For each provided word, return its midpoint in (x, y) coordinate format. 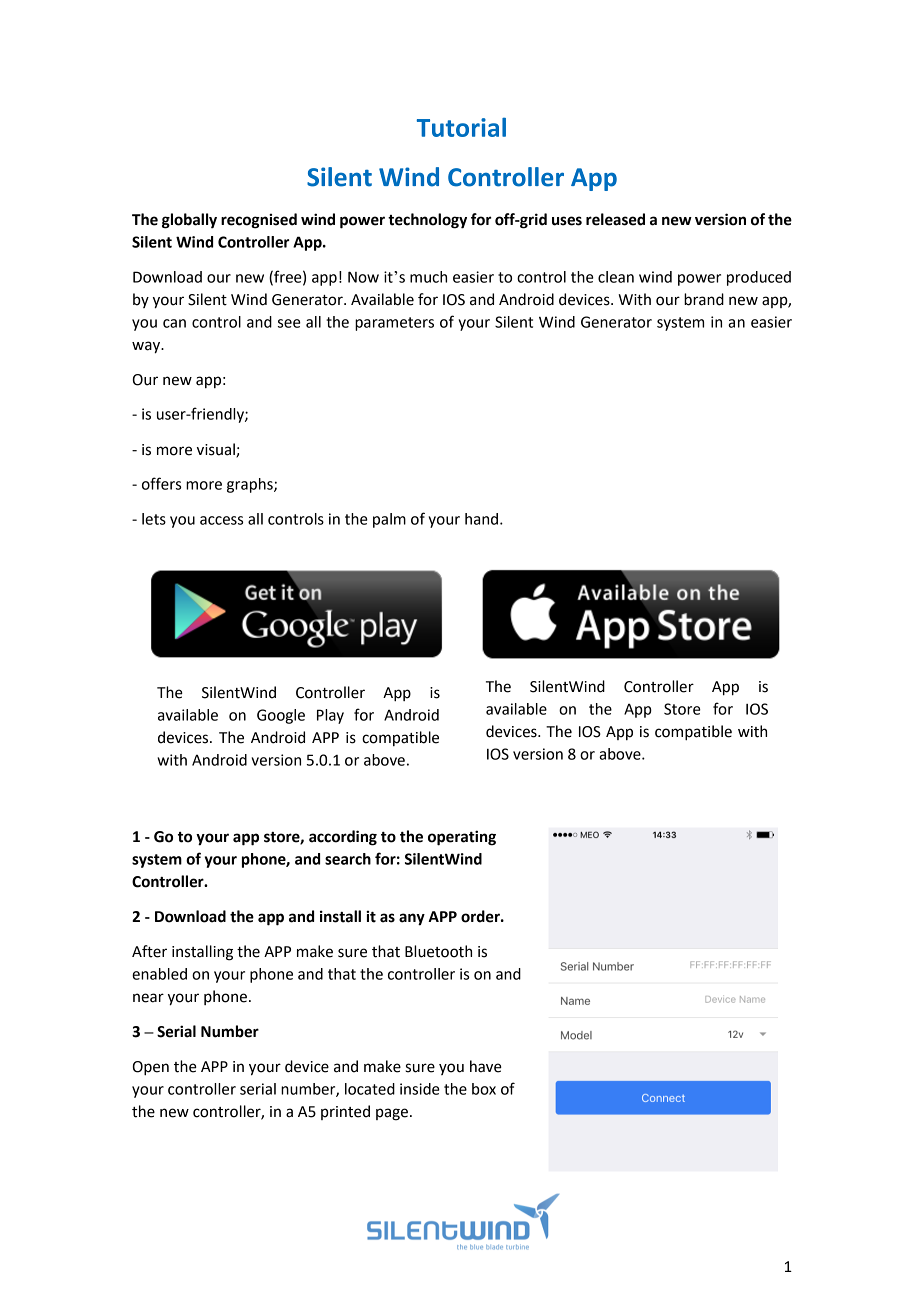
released (615, 219)
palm (389, 520)
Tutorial (461, 127)
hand (481, 519)
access (221, 520)
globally (189, 221)
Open (151, 1068)
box (484, 1089)
